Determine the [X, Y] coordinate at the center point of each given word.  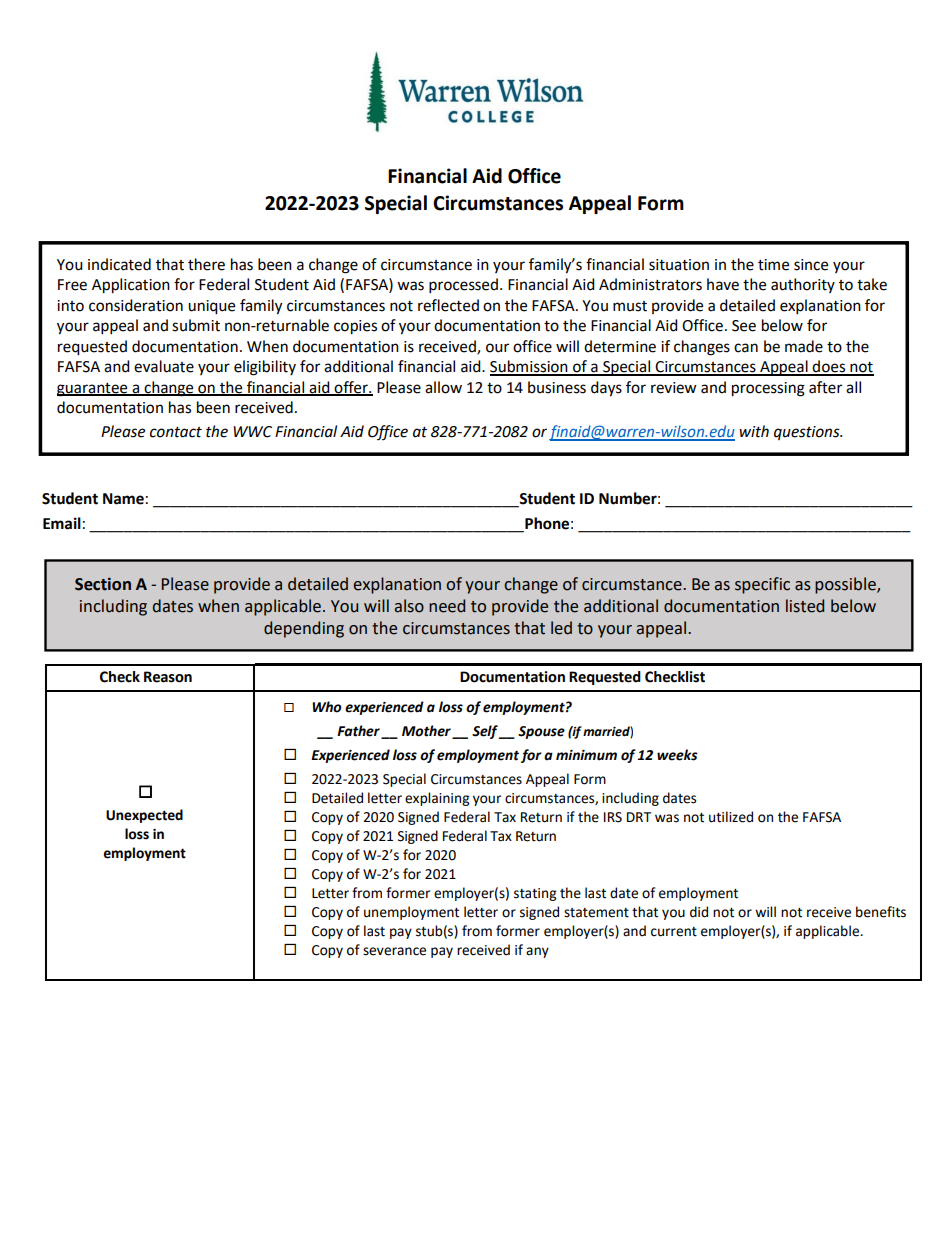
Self [486, 732]
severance [394, 951]
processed [463, 286]
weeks [677, 755]
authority [803, 285]
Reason [168, 677]
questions [808, 433]
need [447, 606]
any [537, 952]
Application [131, 286]
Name [123, 499]
